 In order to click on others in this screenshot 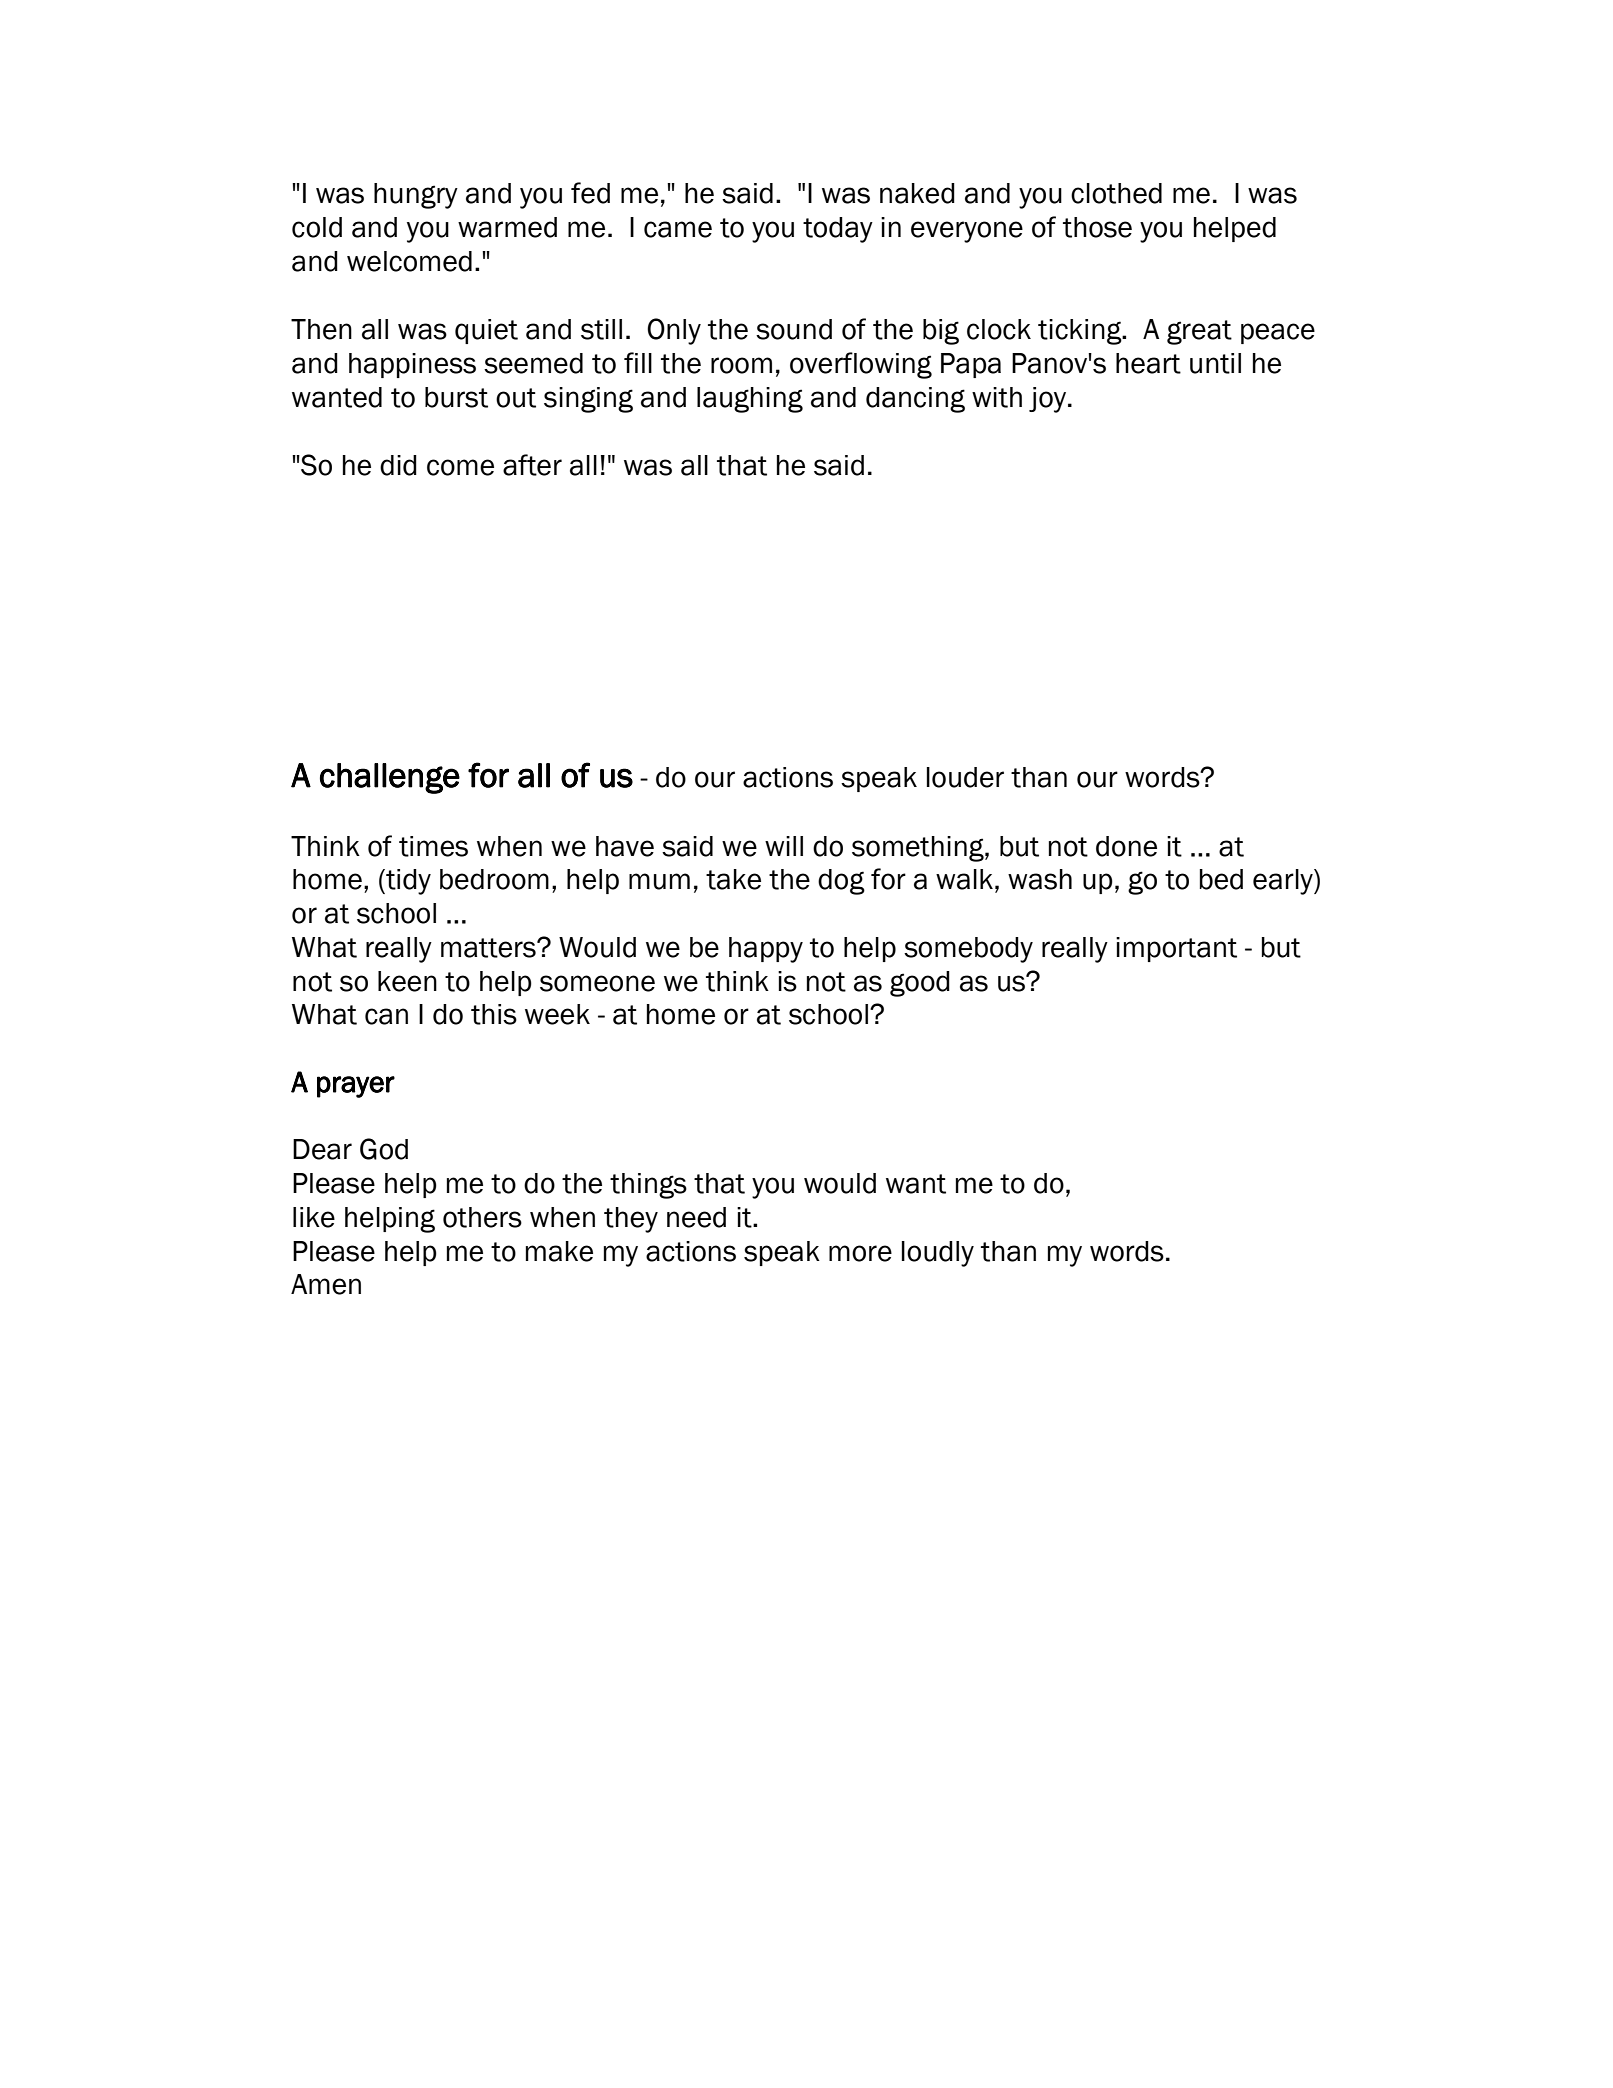, I will do `click(482, 1217)`.
